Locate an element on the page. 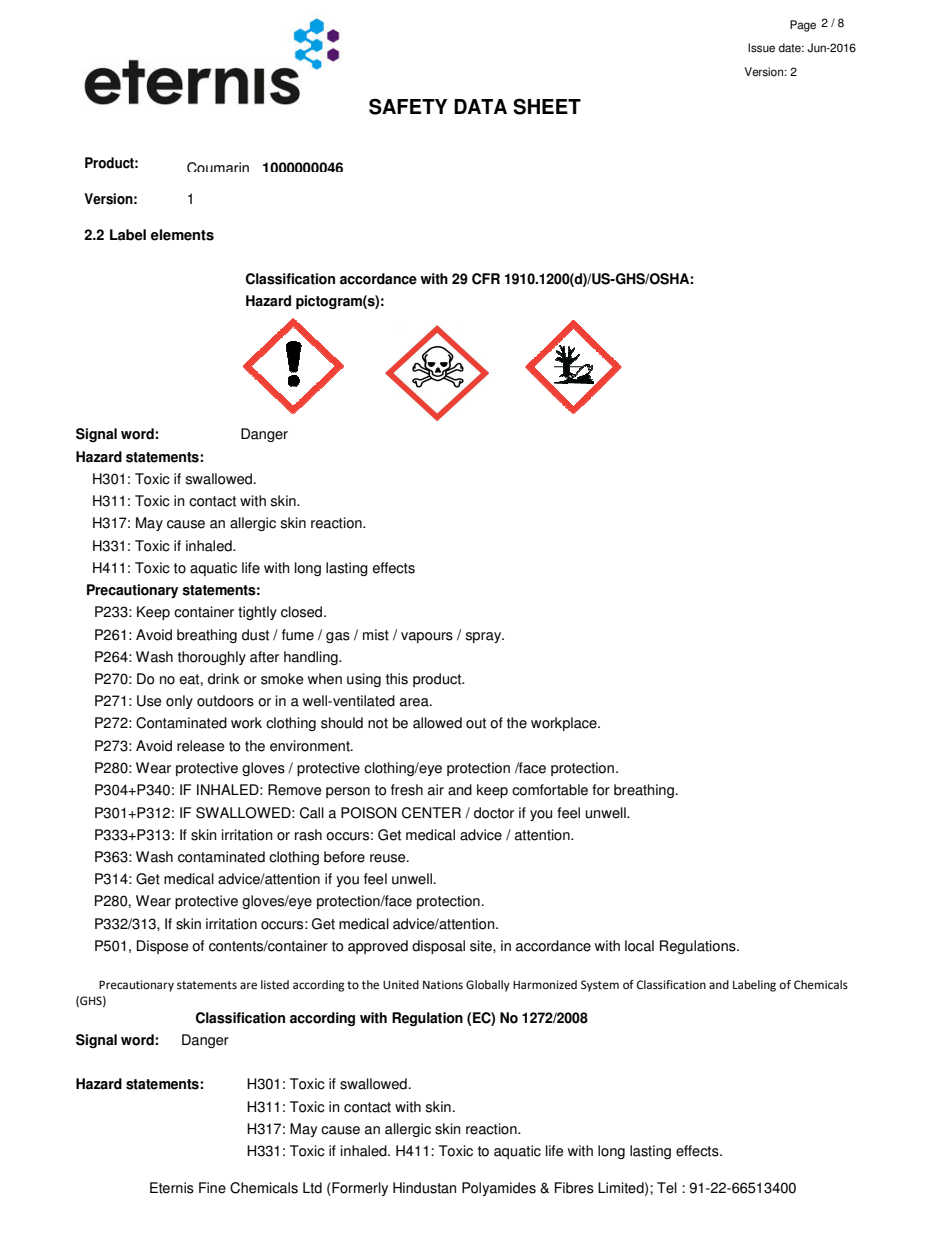 The width and height of the image is (952, 1233). spray is located at coordinates (485, 637).
